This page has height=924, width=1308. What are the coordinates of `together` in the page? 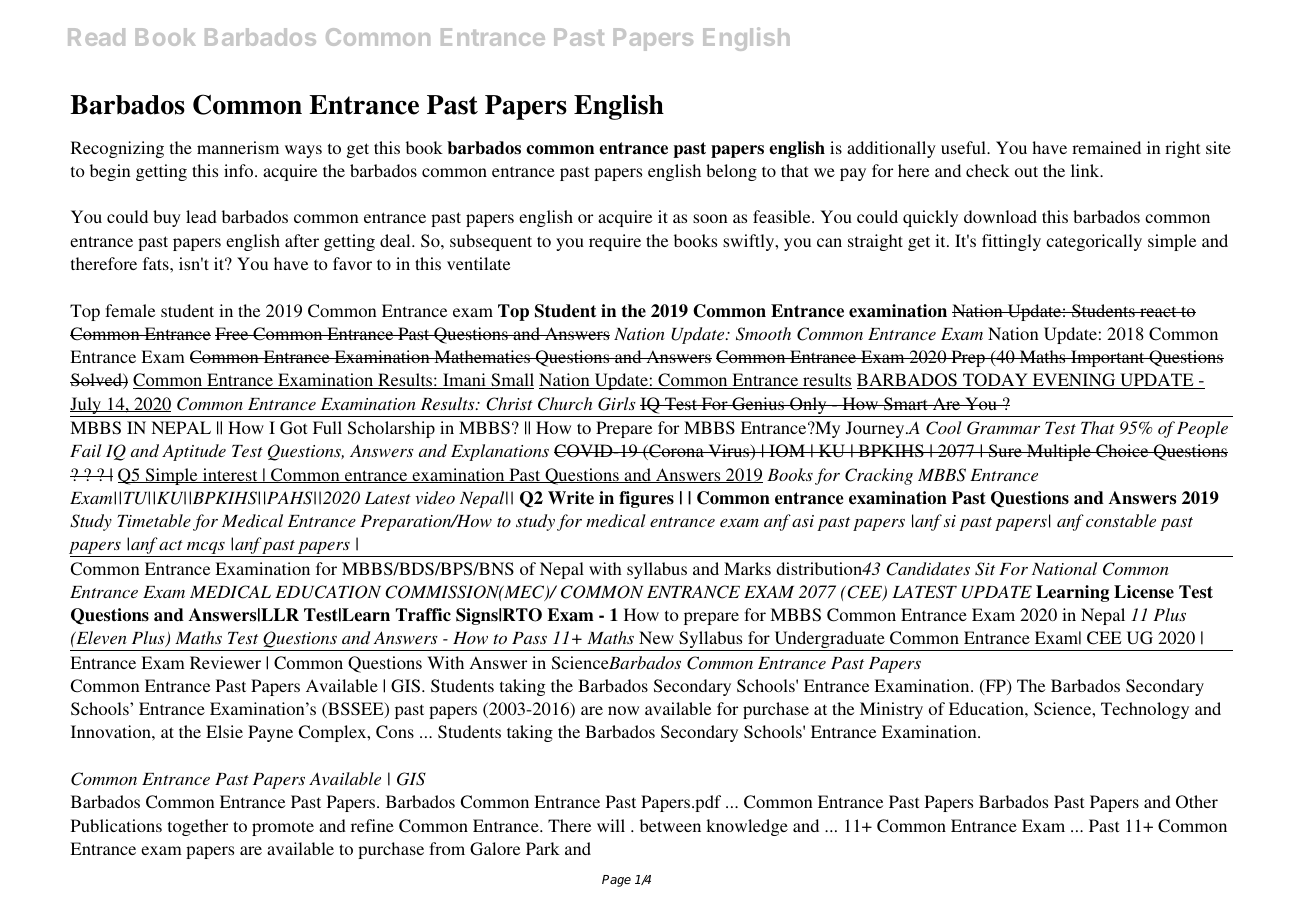 It's located at (198, 827).
